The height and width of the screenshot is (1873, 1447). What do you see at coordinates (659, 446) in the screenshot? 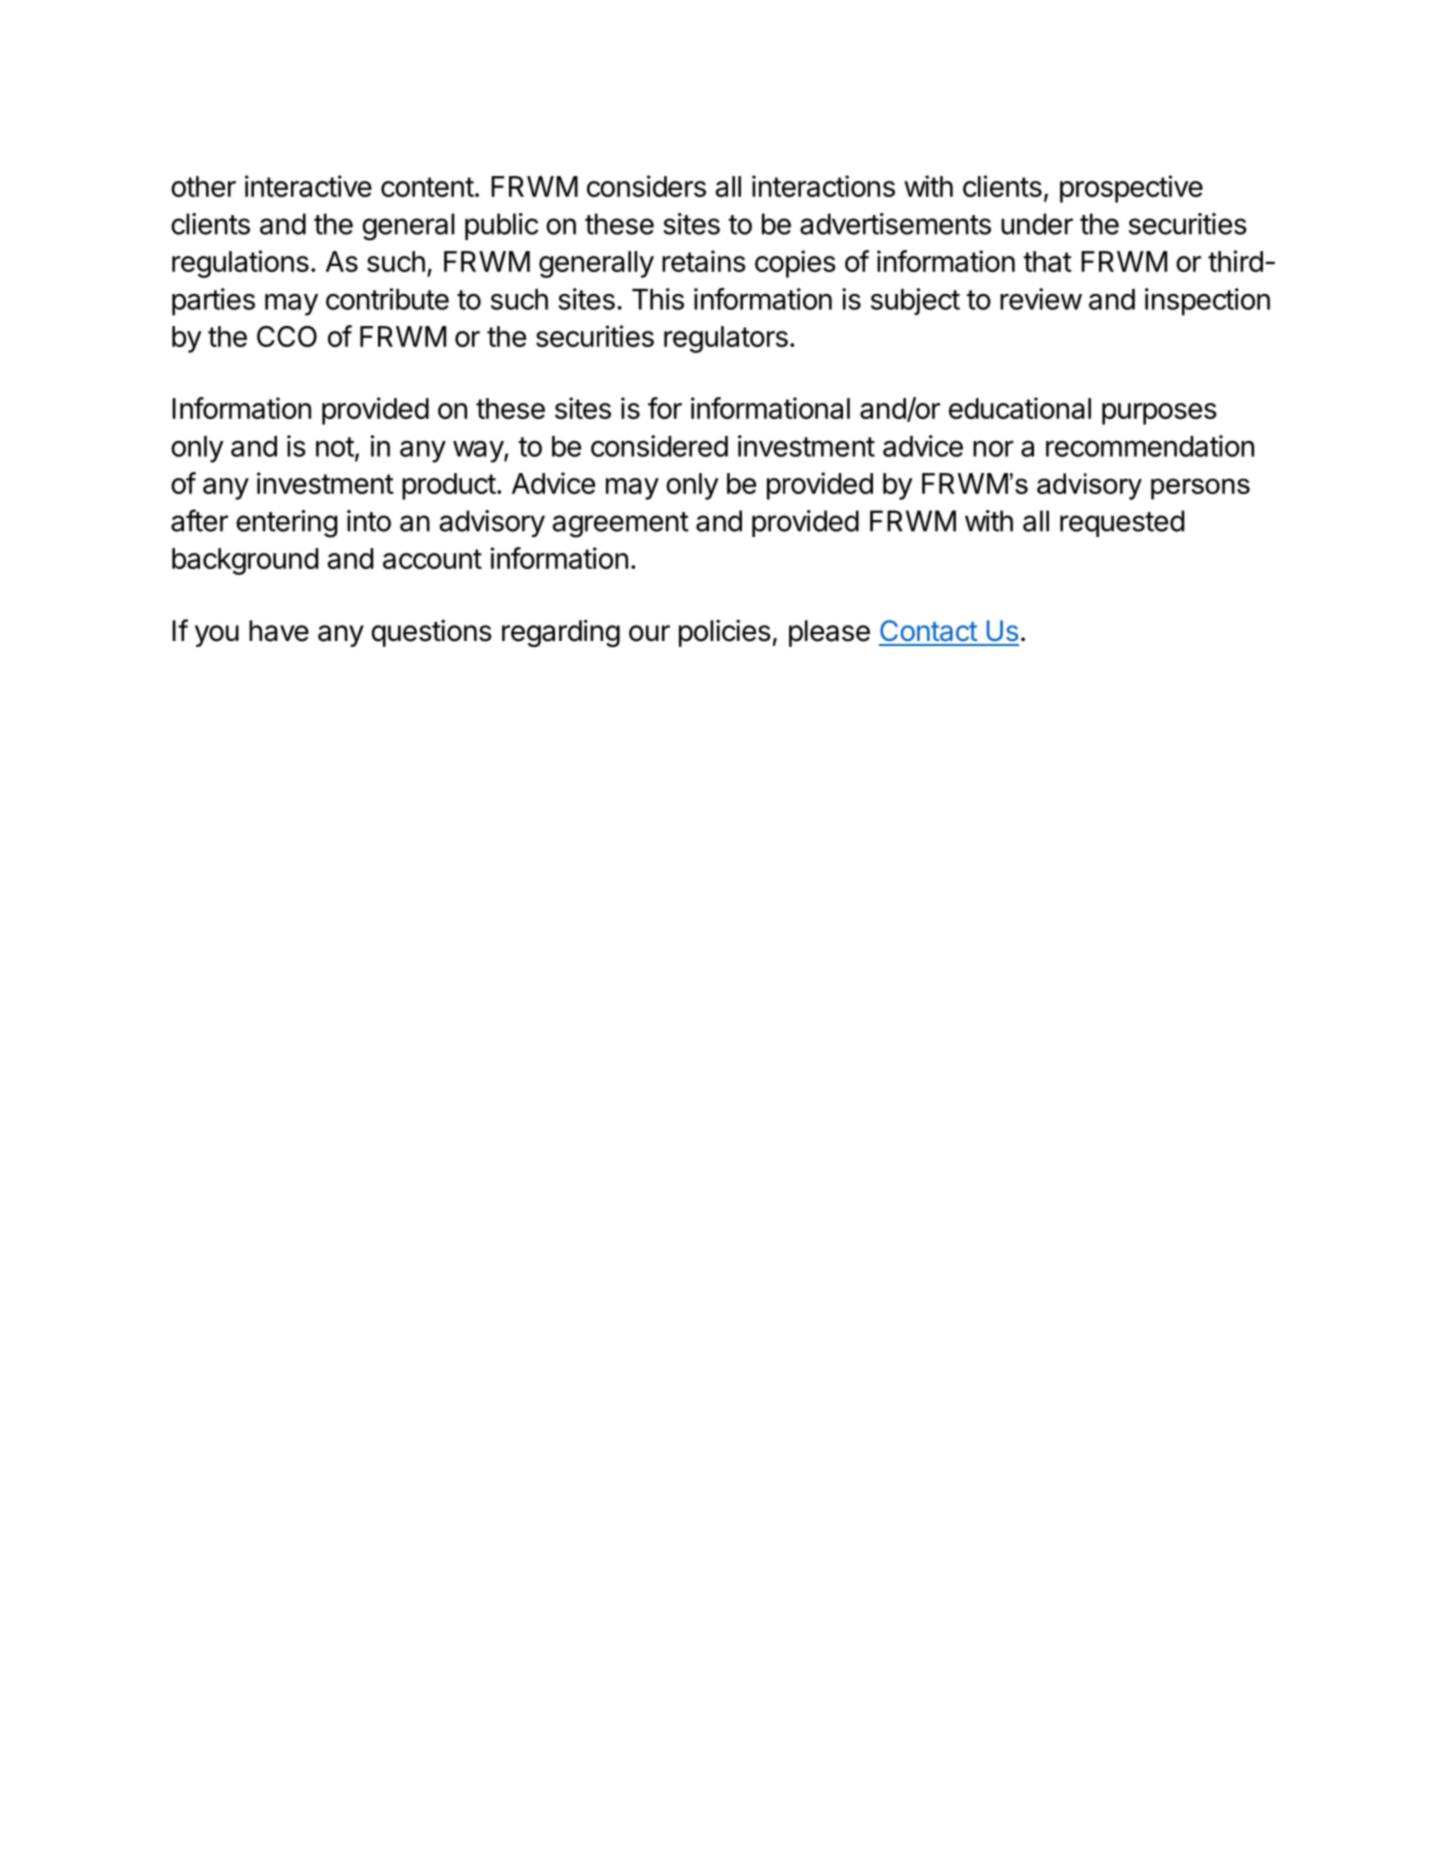
I see `considered` at bounding box center [659, 446].
